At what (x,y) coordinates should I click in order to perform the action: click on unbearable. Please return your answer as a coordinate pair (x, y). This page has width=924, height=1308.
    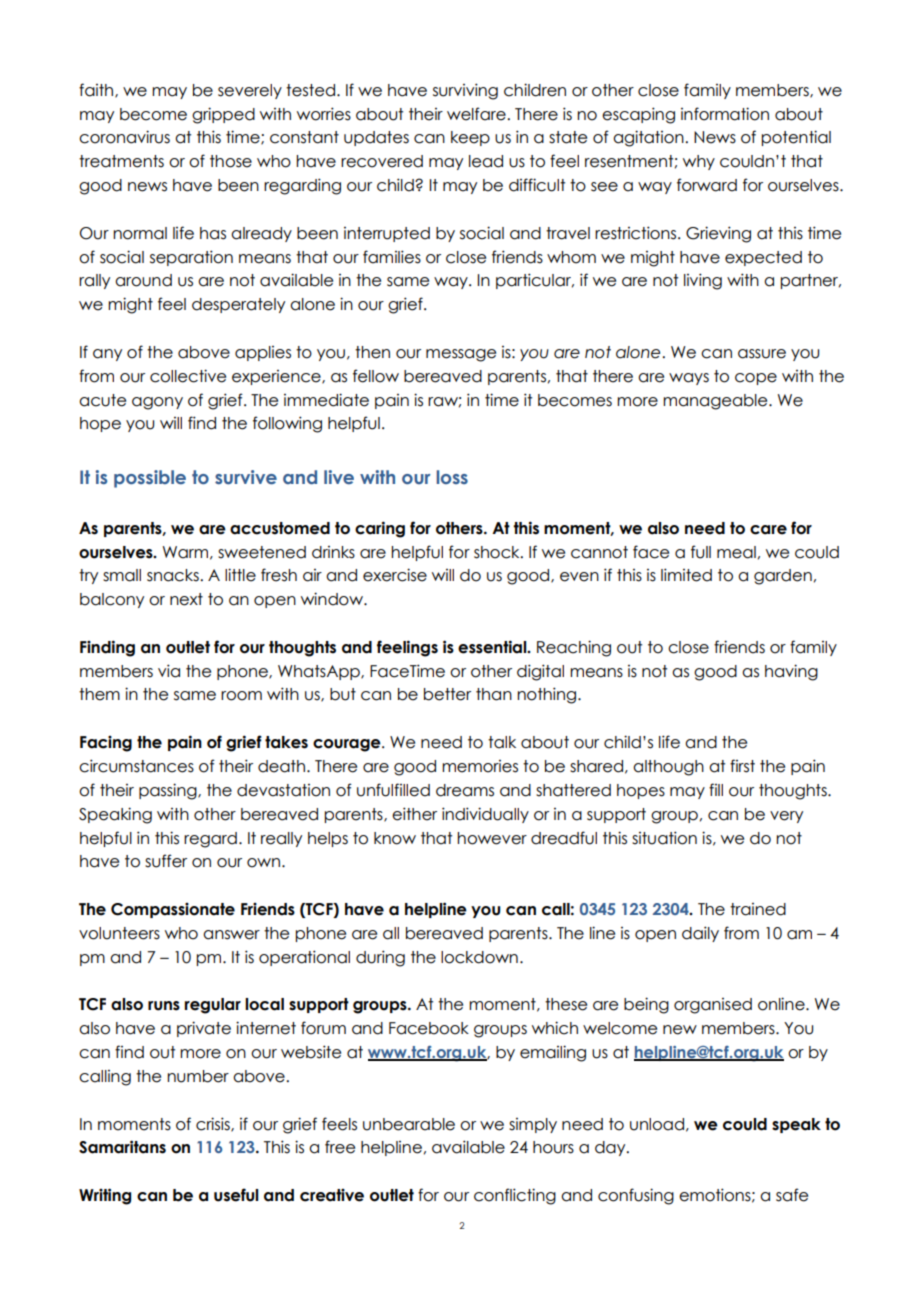
    Looking at the image, I should click on (409, 1124).
